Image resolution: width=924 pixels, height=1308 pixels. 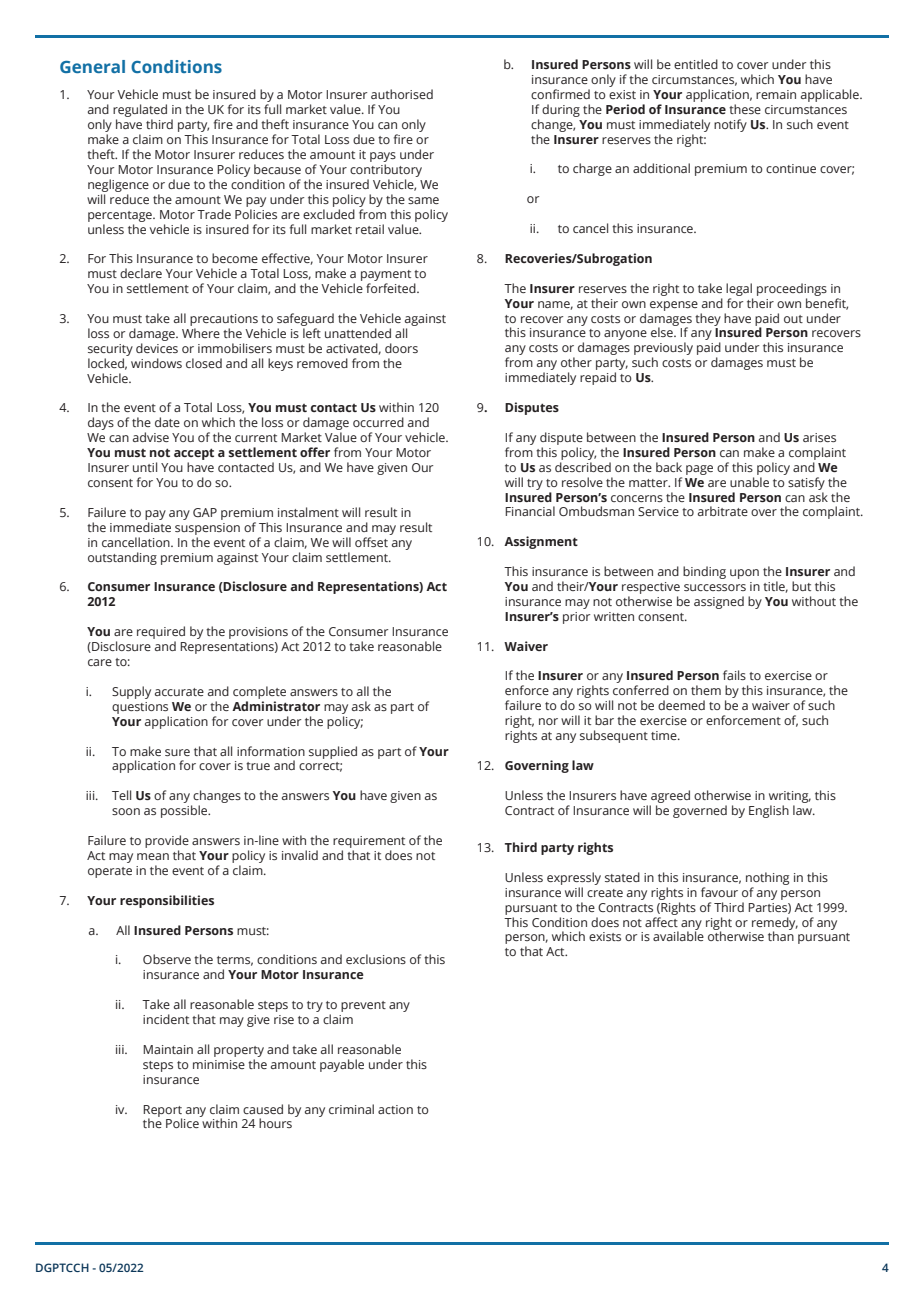 I want to click on regulated, so click(x=140, y=112).
